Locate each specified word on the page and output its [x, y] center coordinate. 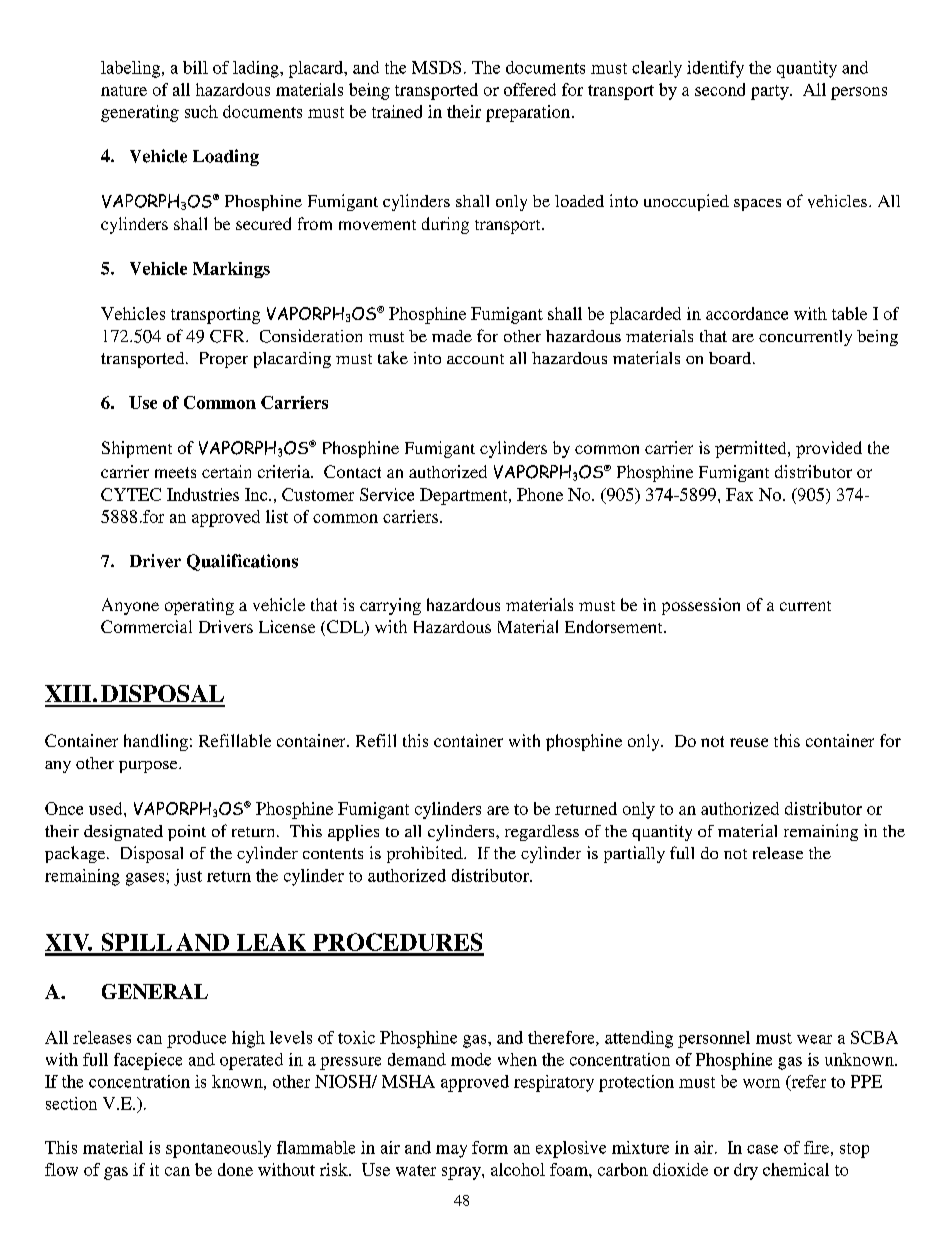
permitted [752, 449]
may [451, 1151]
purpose [149, 767]
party [771, 92]
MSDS [436, 67]
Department [465, 496]
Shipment [137, 449]
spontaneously [218, 1149]
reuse [749, 742]
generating [140, 113]
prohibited [426, 854]
